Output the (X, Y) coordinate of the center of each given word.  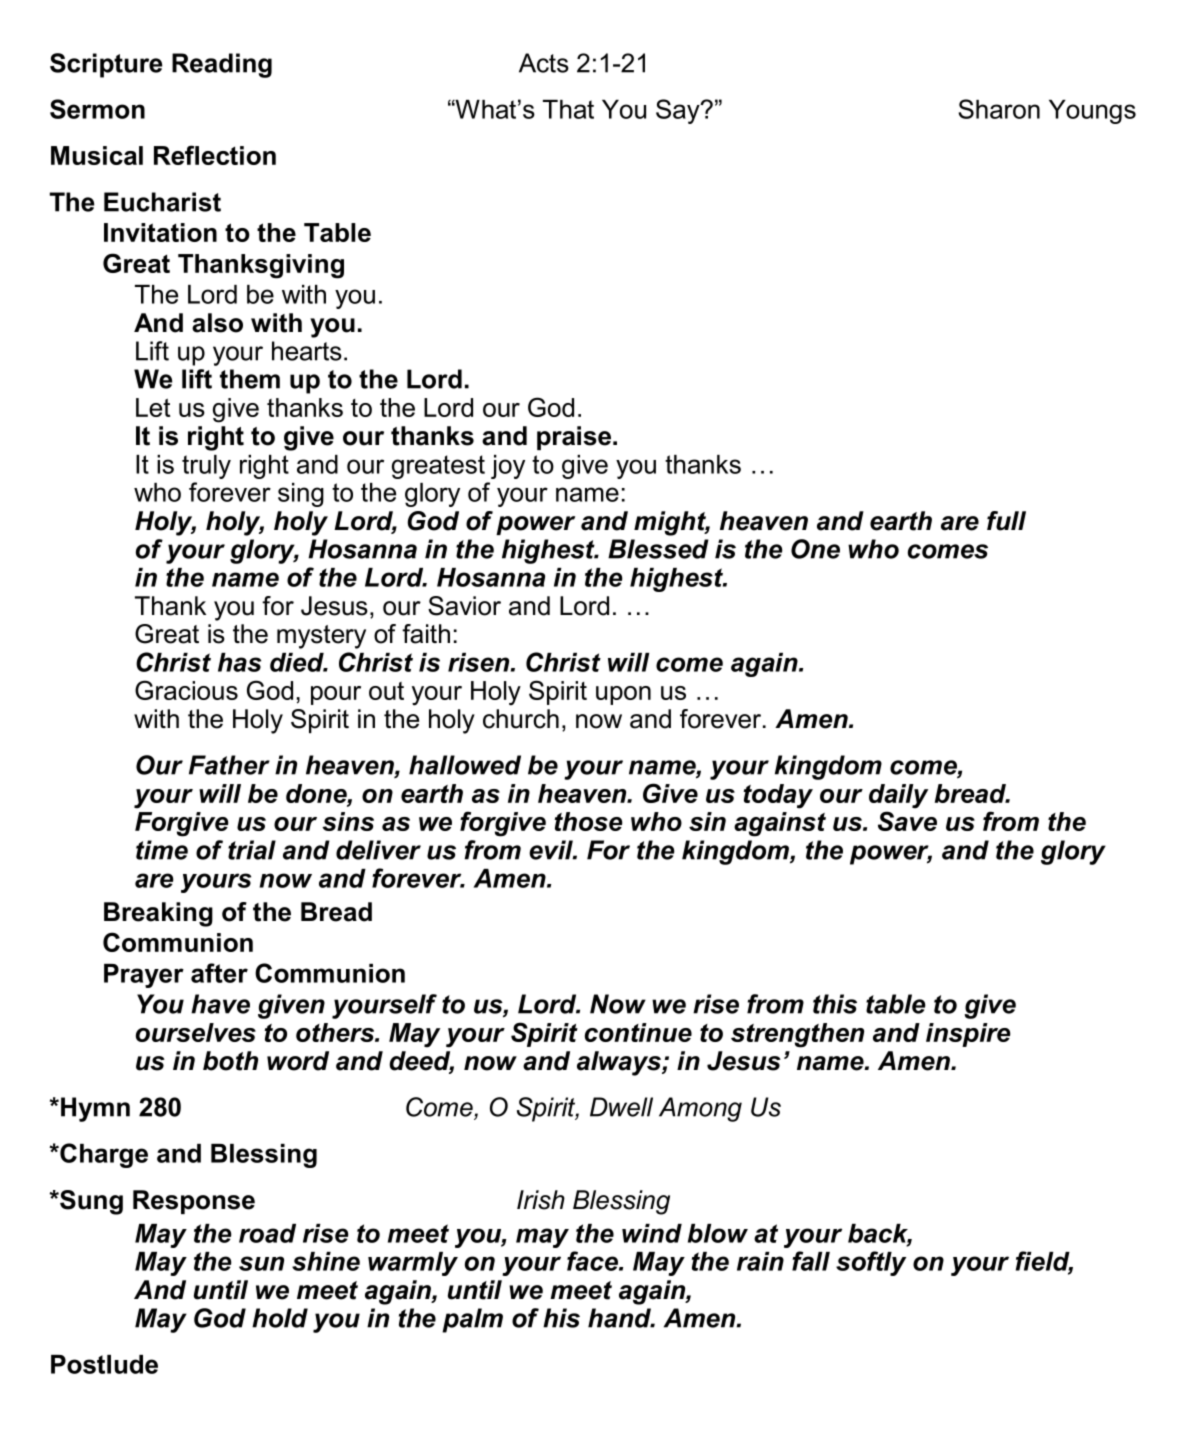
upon (623, 695)
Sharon (999, 109)
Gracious (186, 690)
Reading (222, 65)
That (568, 109)
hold (280, 1318)
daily (898, 796)
